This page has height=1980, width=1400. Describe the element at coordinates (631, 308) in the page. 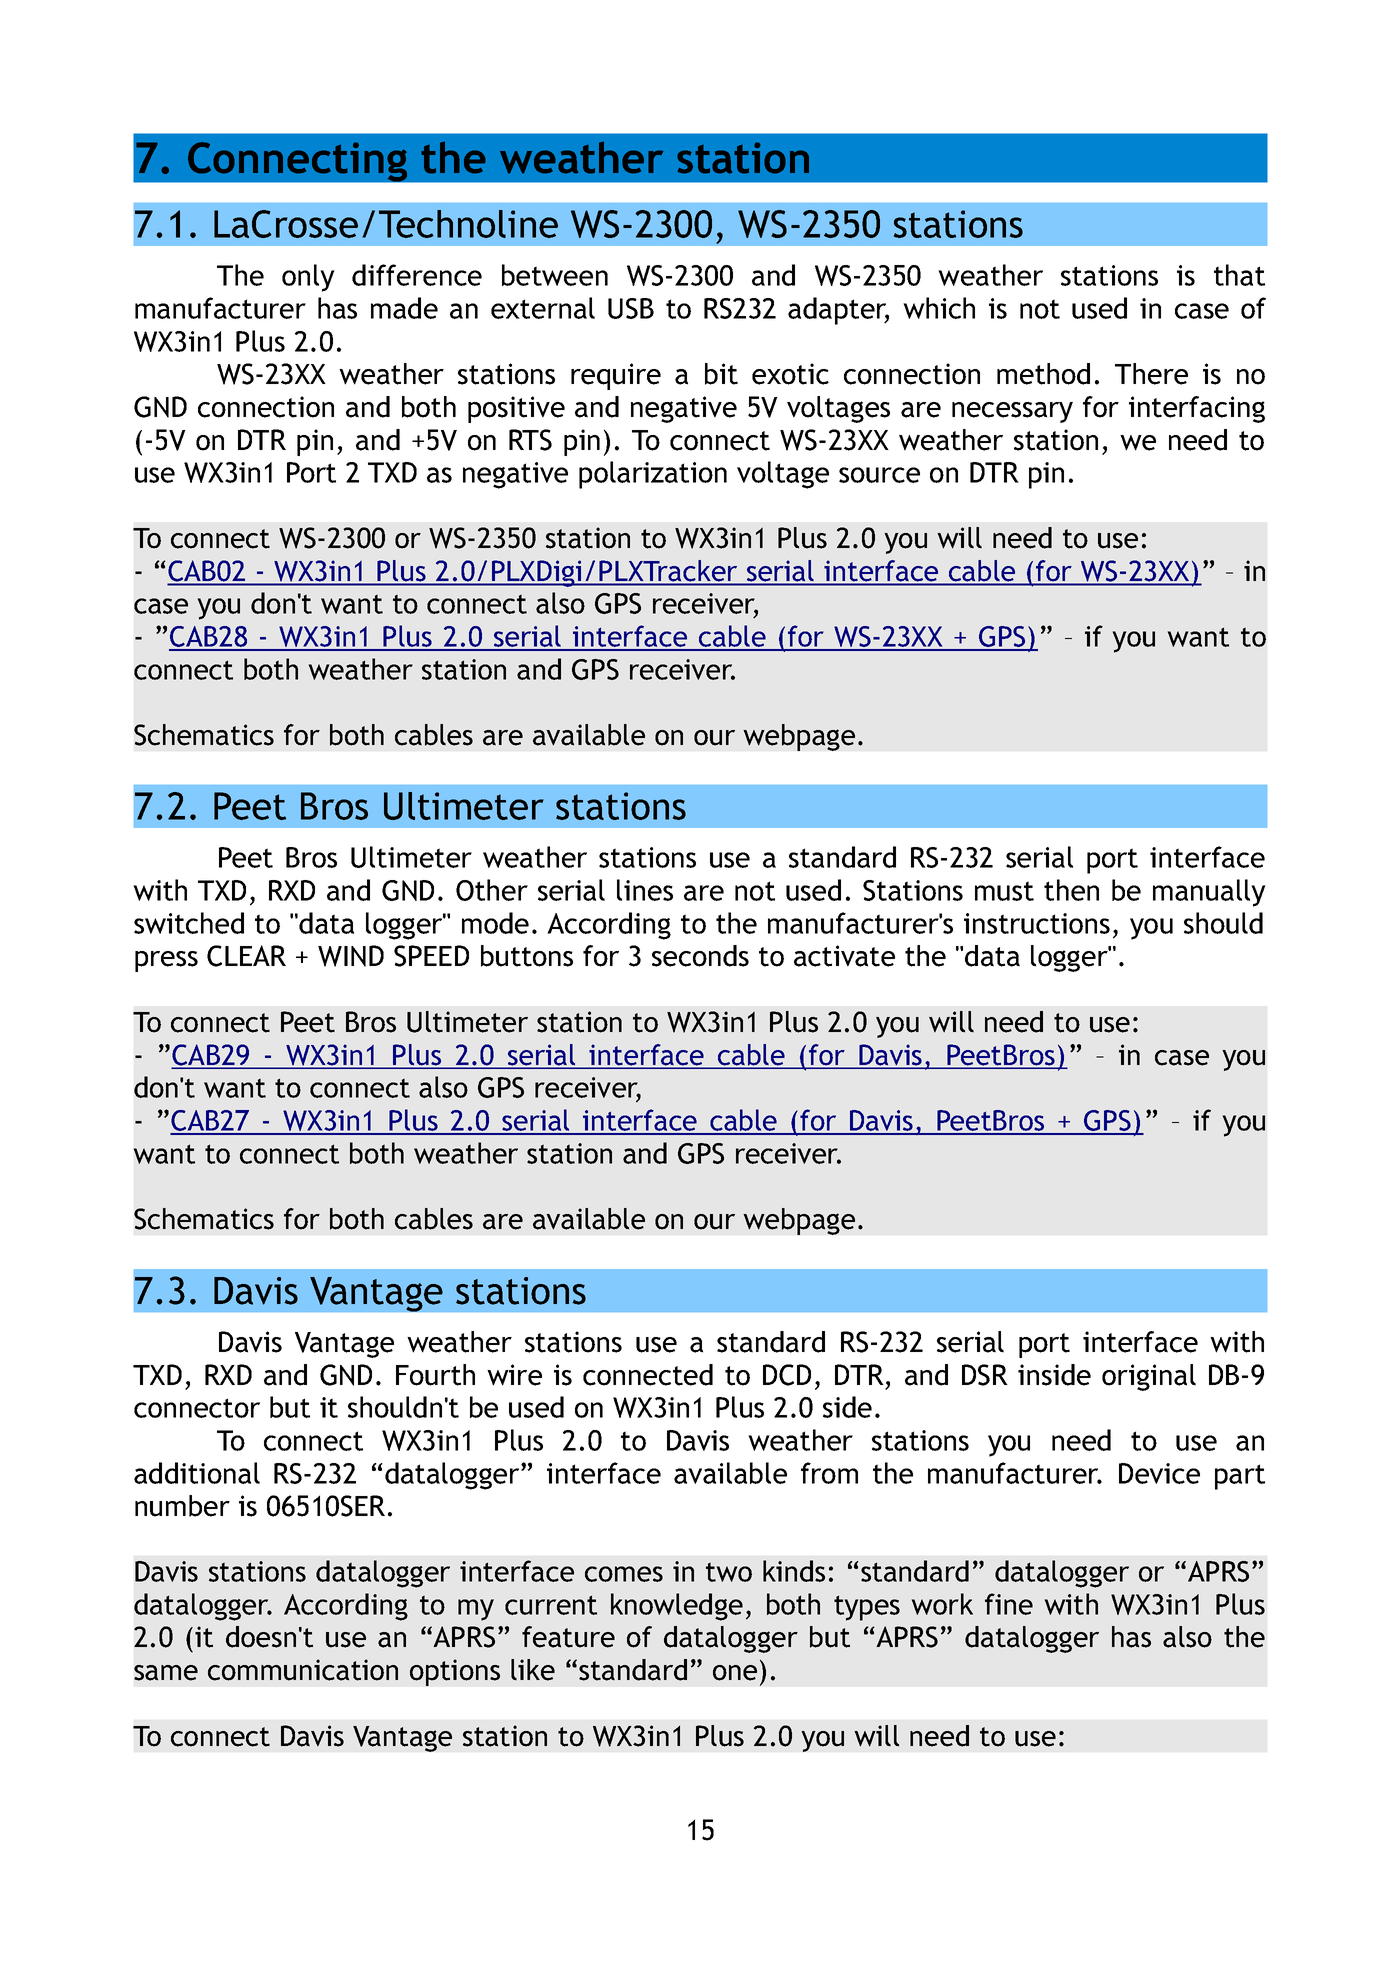

I see `USB` at that location.
